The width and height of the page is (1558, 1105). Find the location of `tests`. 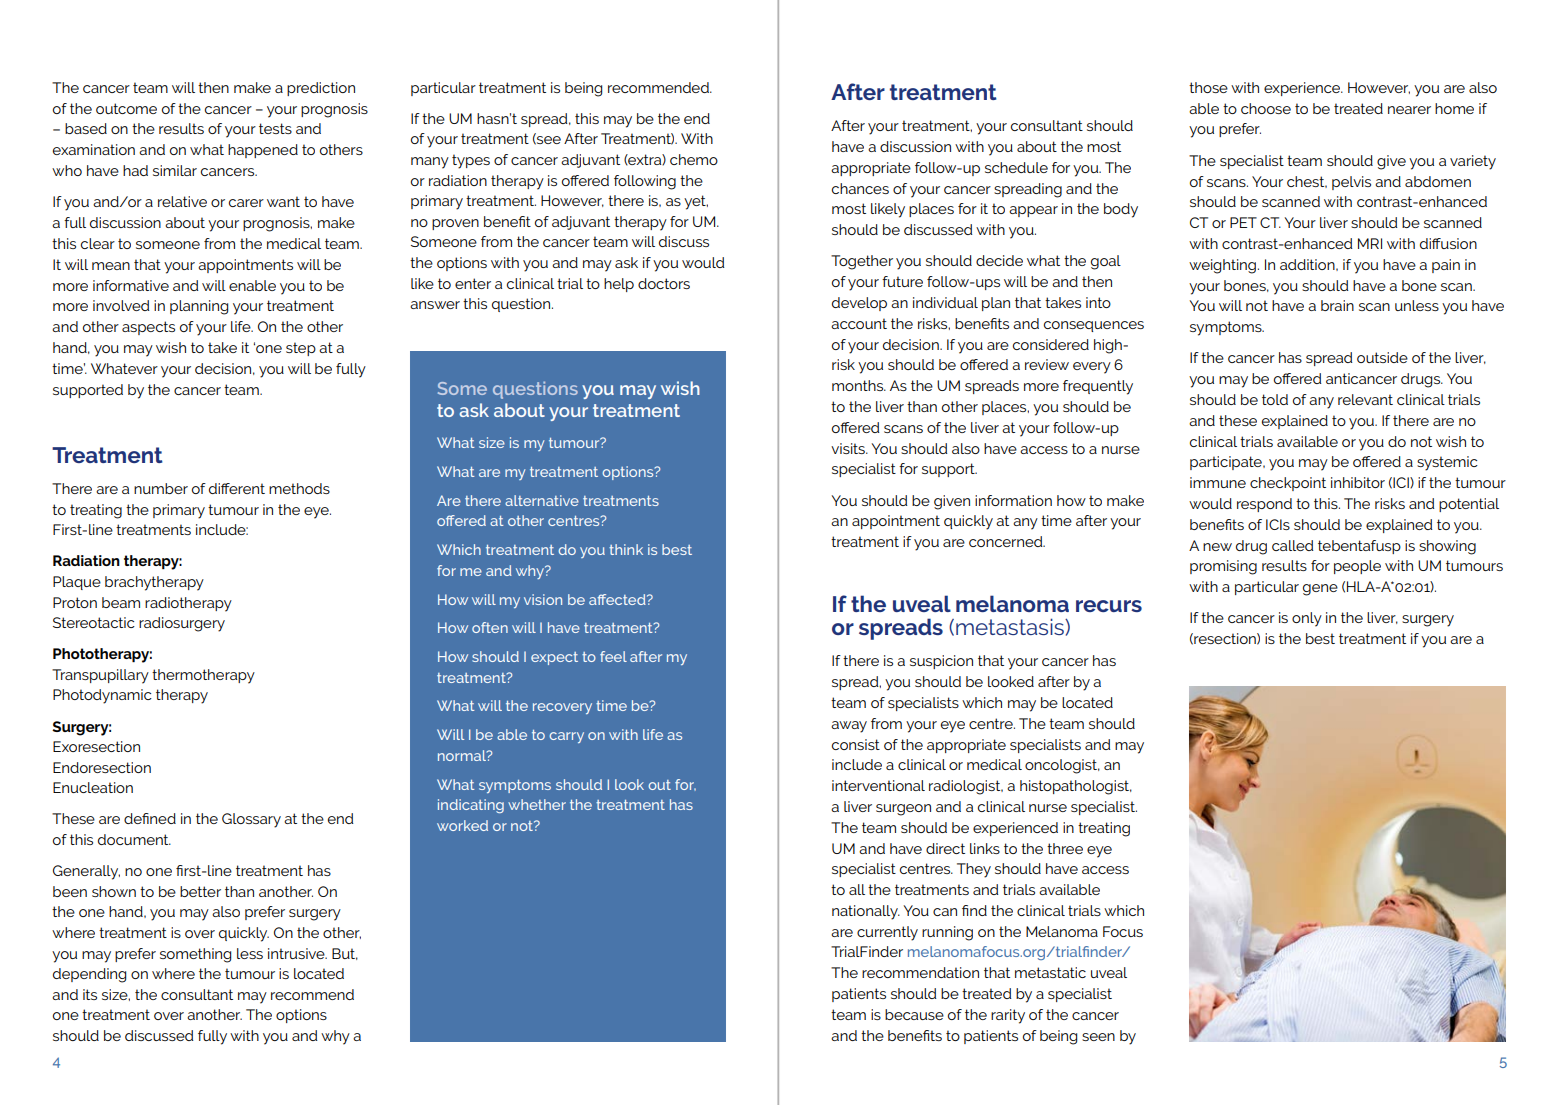

tests is located at coordinates (275, 128).
